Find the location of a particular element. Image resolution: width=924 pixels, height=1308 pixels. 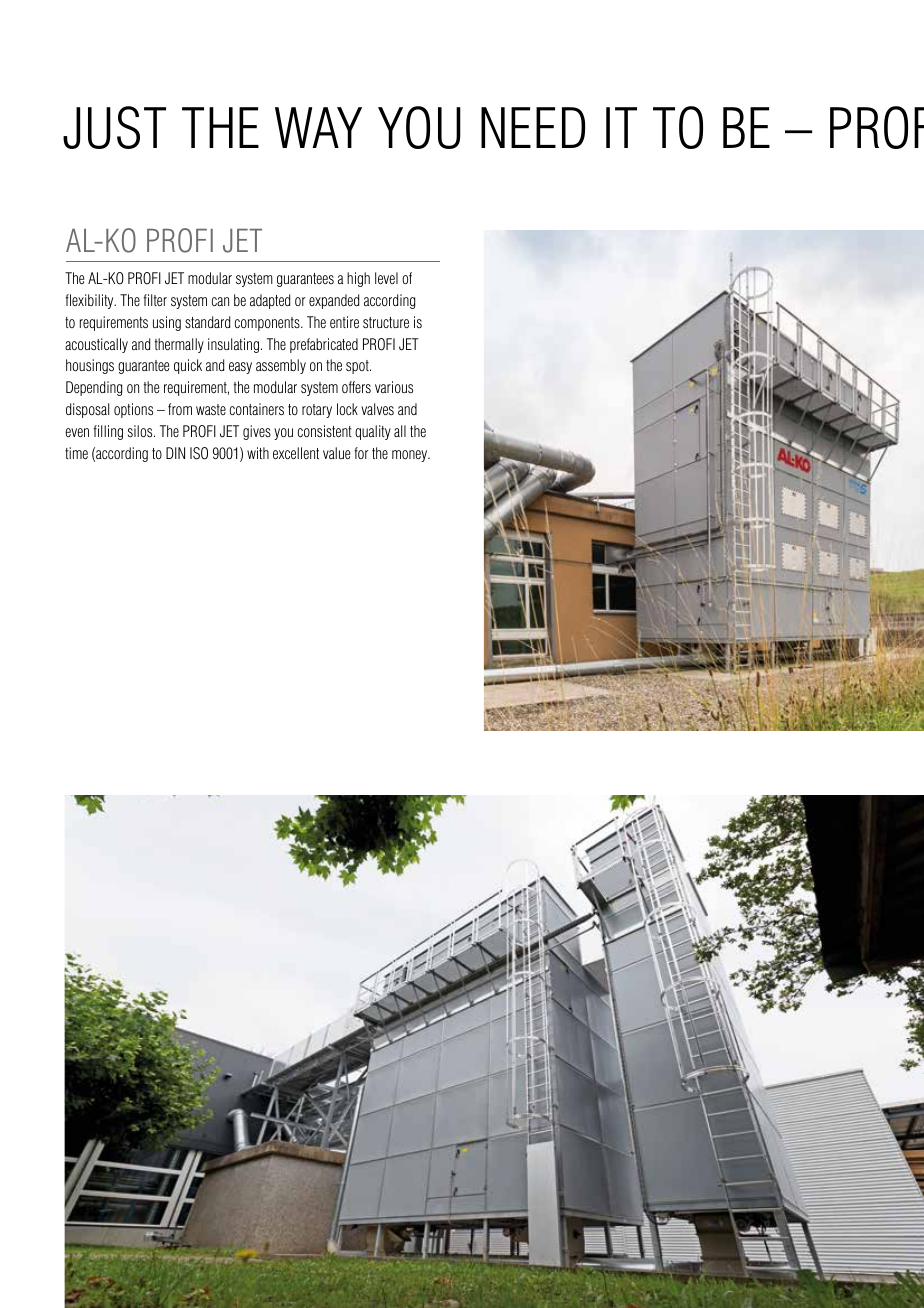

JUST is located at coordinates (114, 127).
